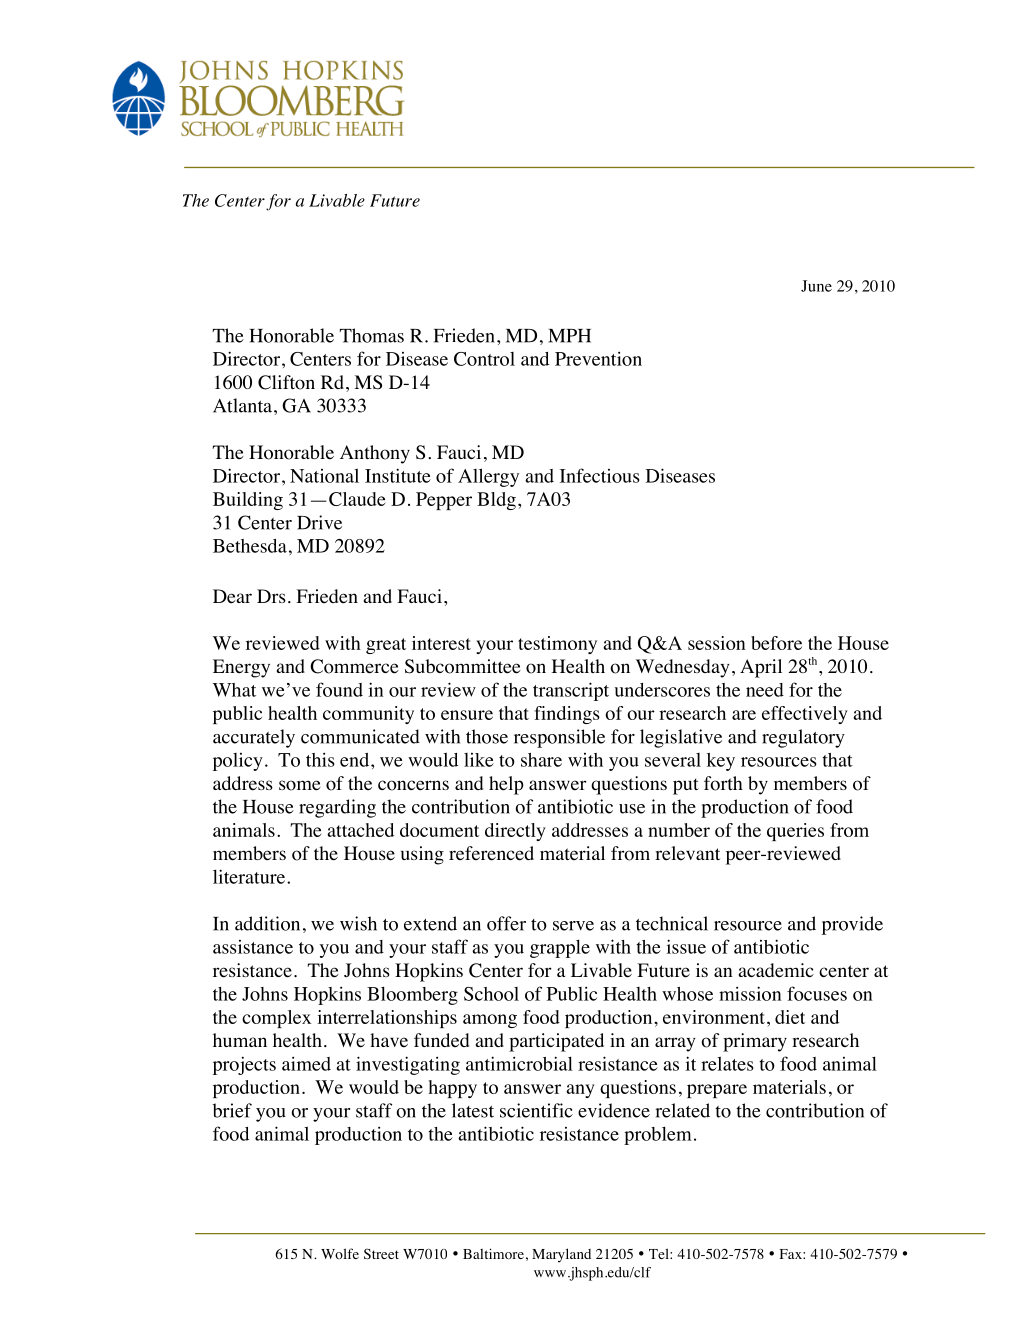 This document has width=1032, height=1336. Describe the element at coordinates (249, 876) in the document. I see `literature` at that location.
